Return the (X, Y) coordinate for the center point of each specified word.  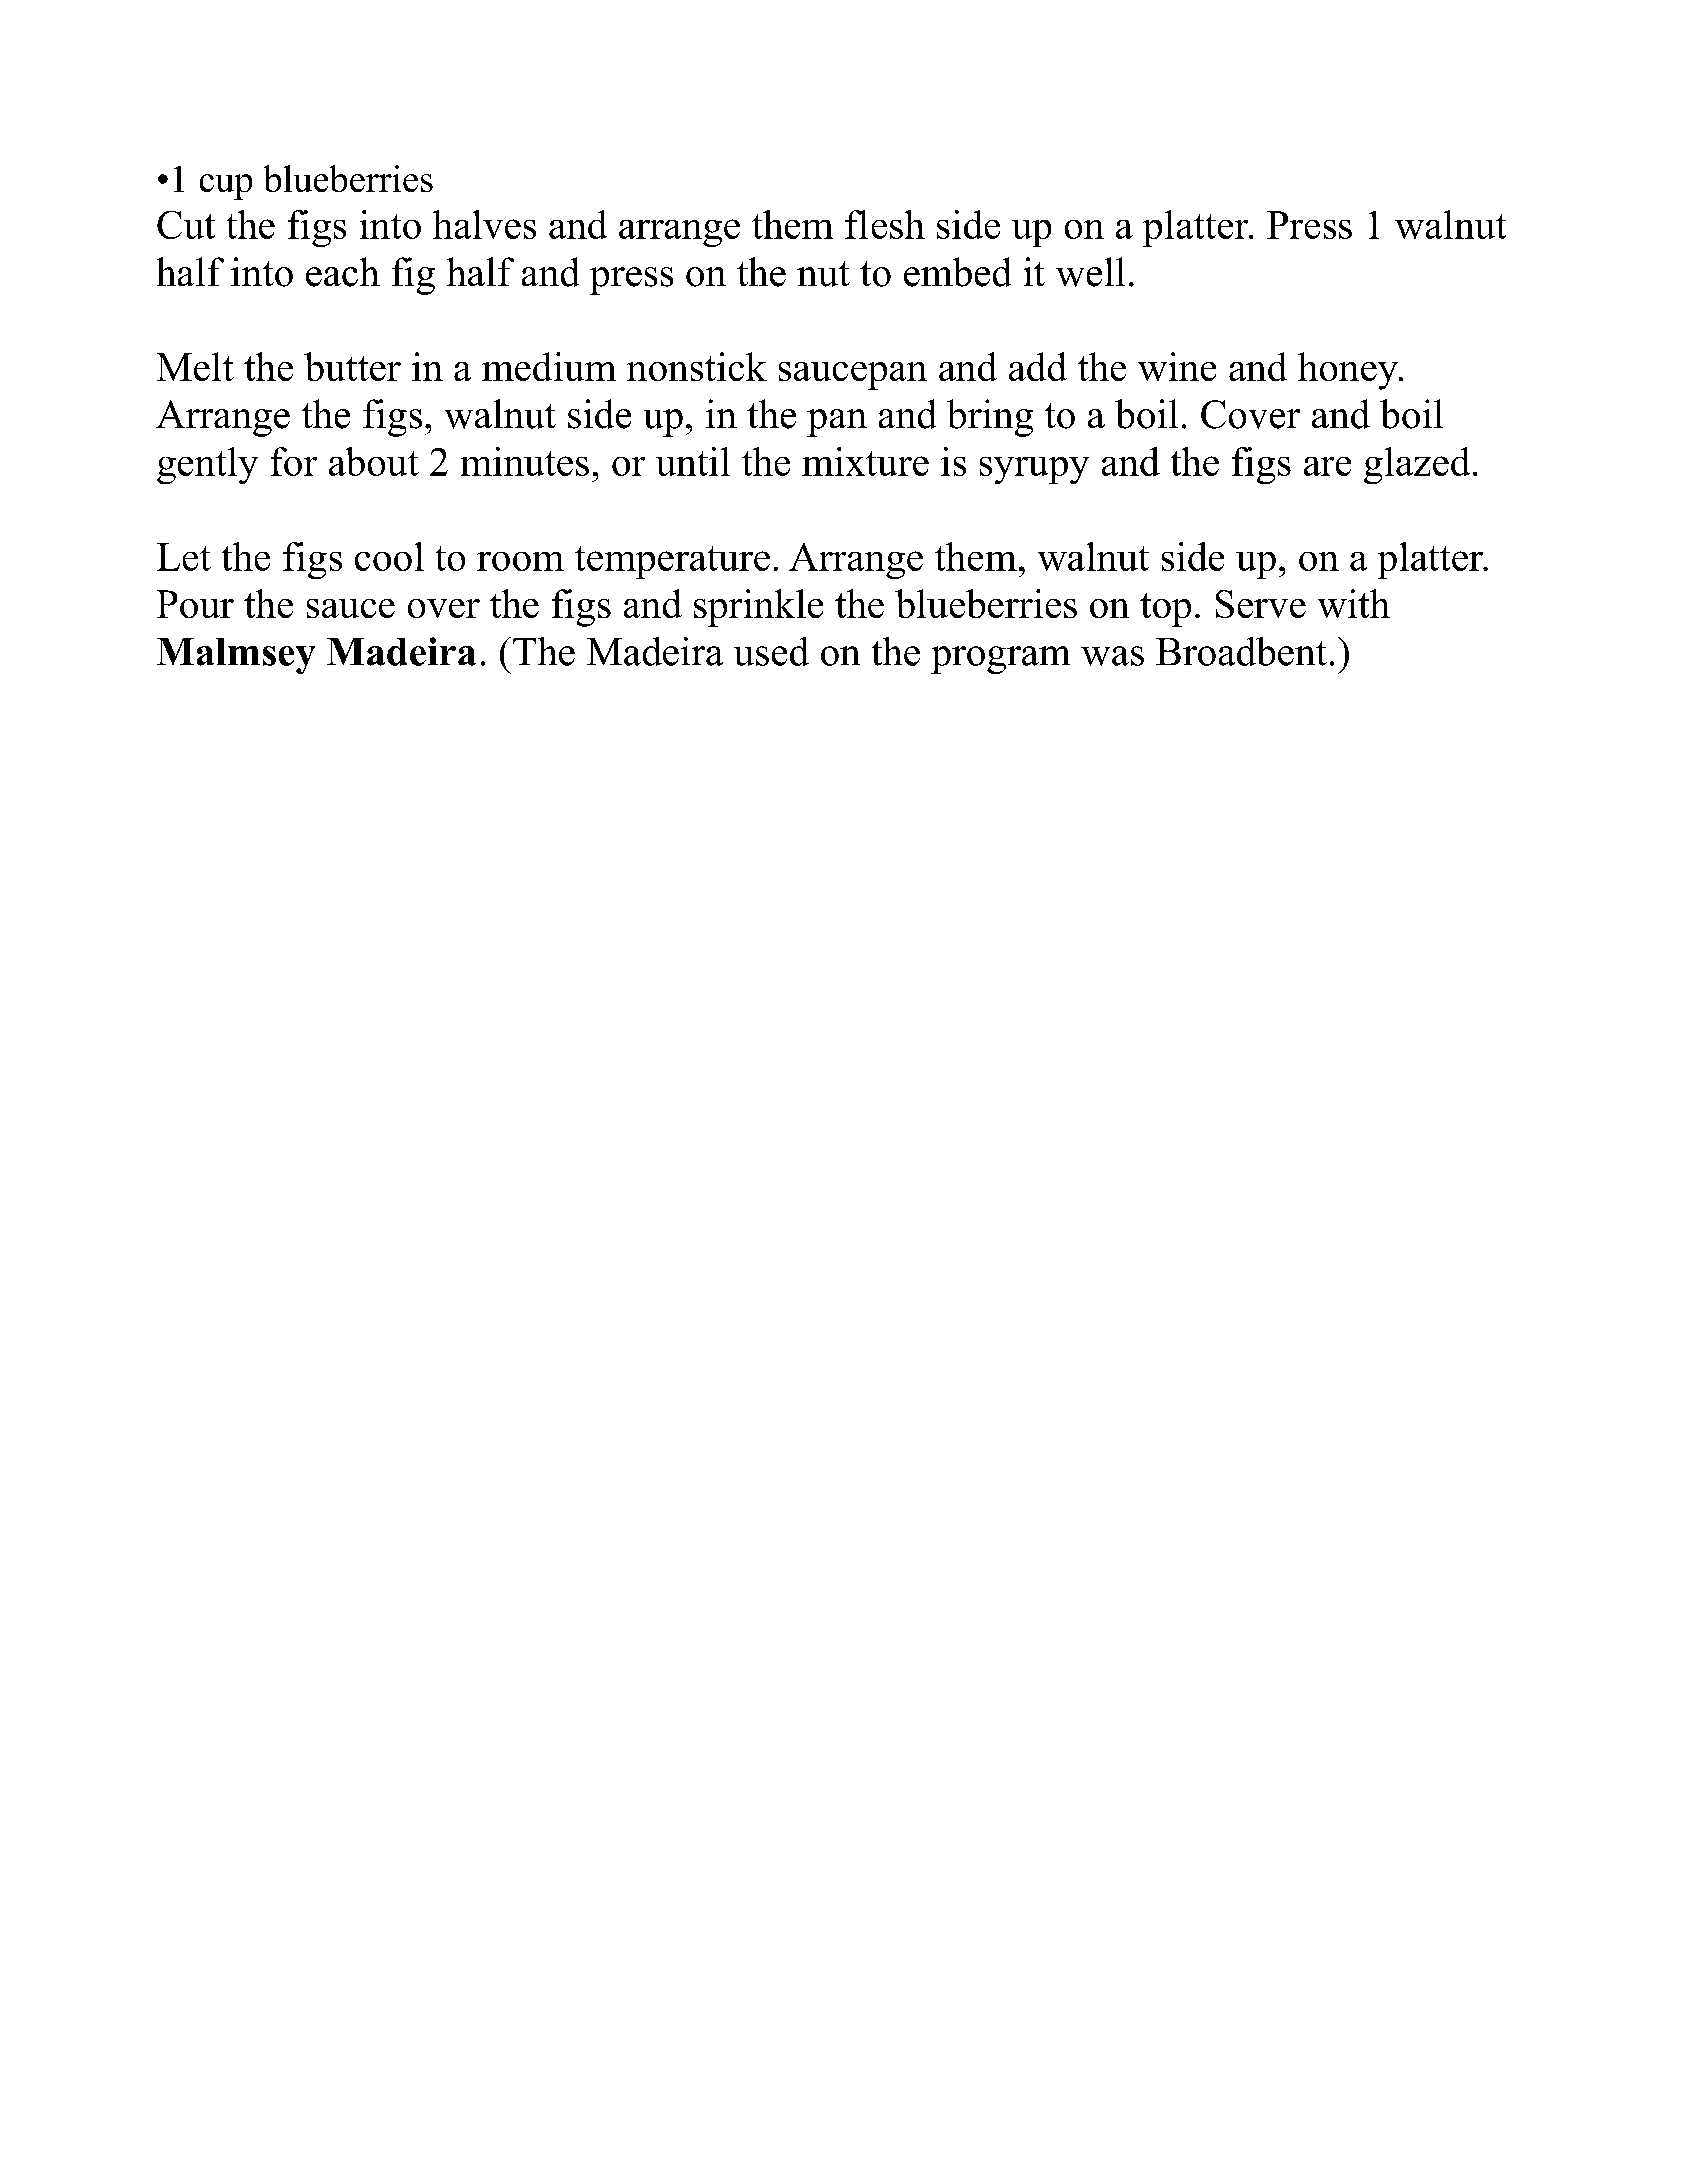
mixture (865, 461)
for (294, 461)
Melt (195, 366)
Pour (195, 604)
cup (226, 187)
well (1090, 272)
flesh (885, 224)
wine (1177, 366)
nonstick (697, 366)
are (1327, 466)
